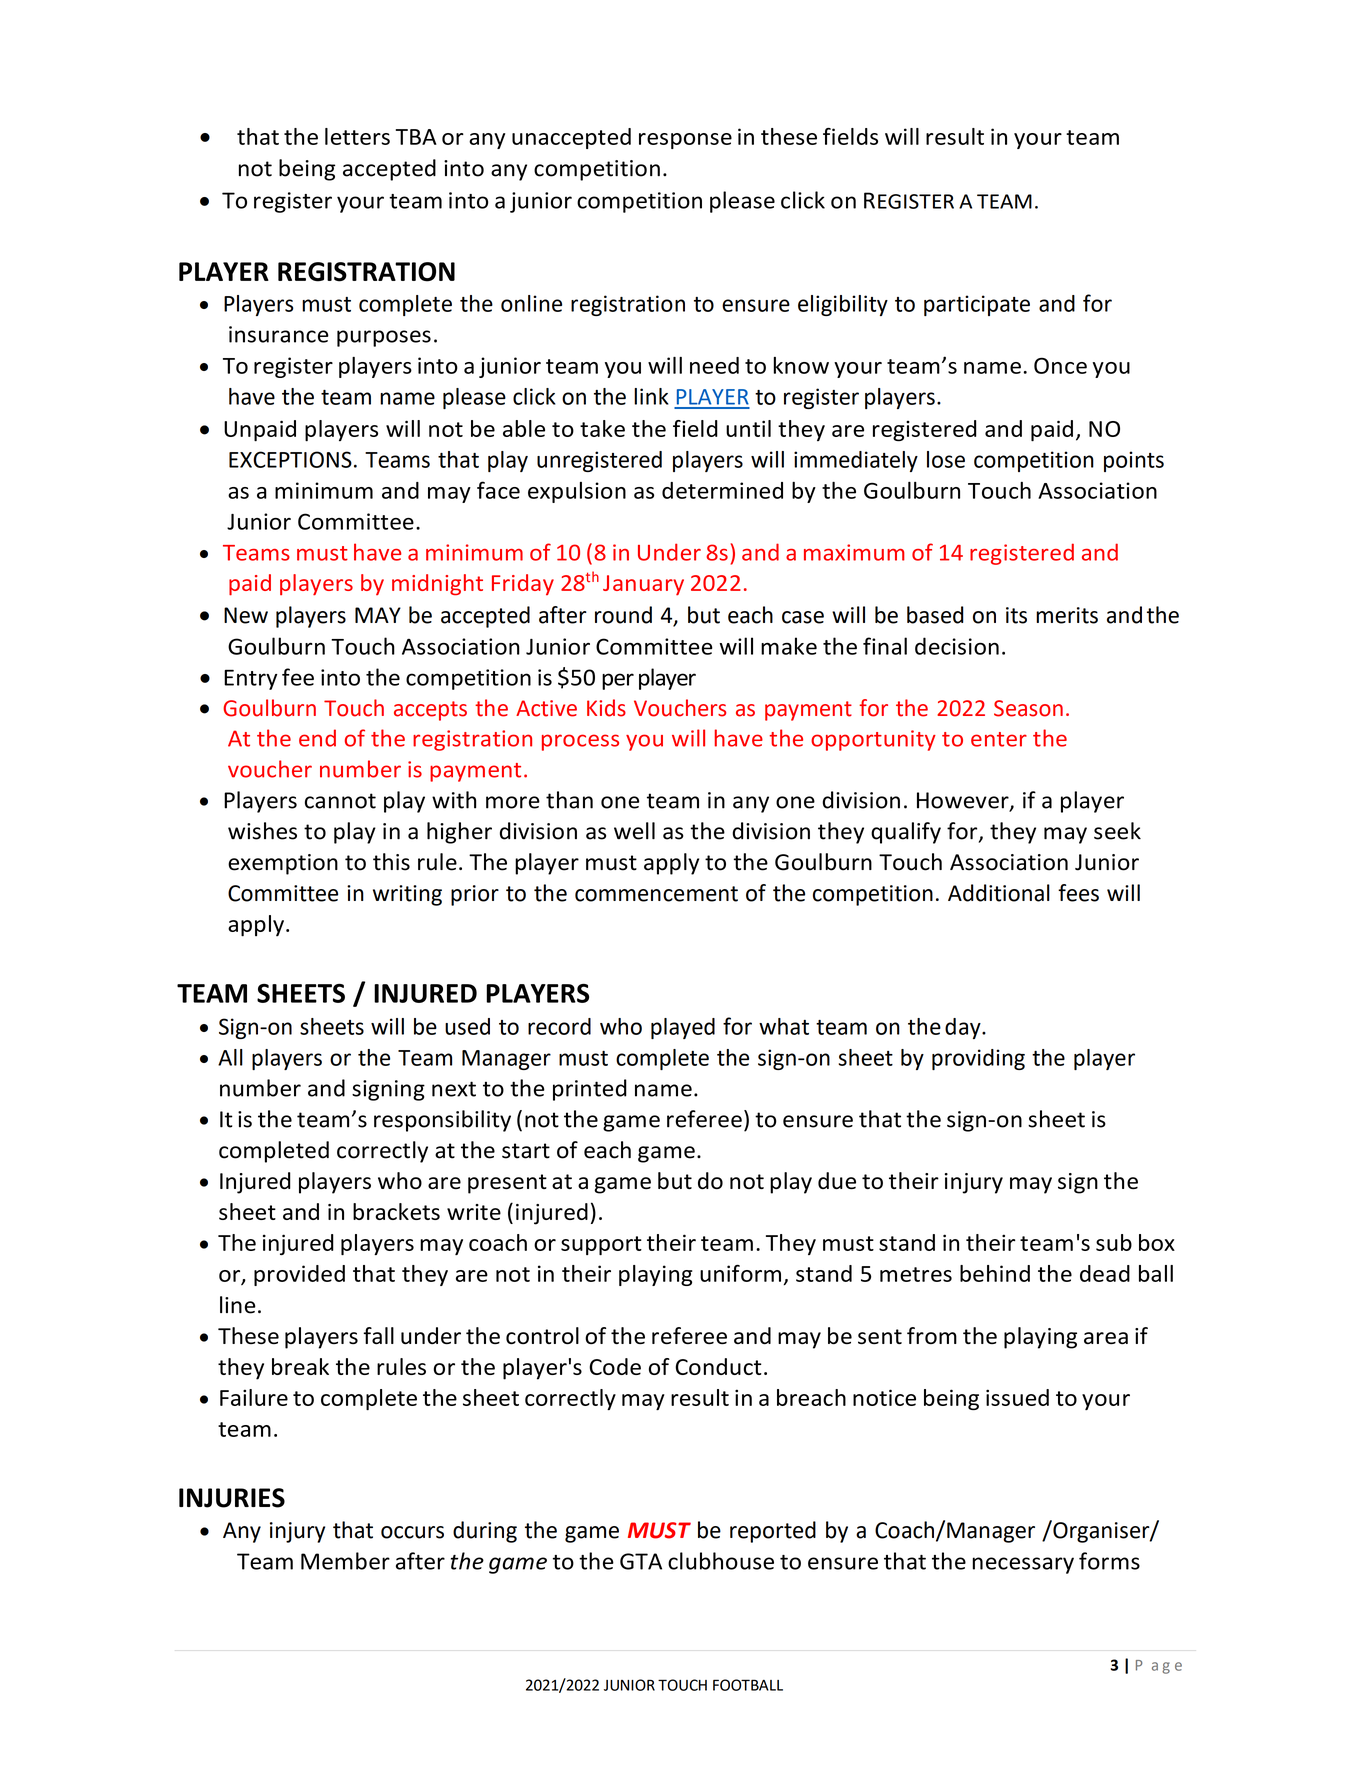  What do you see at coordinates (977, 305) in the screenshot?
I see `participate` at bounding box center [977, 305].
